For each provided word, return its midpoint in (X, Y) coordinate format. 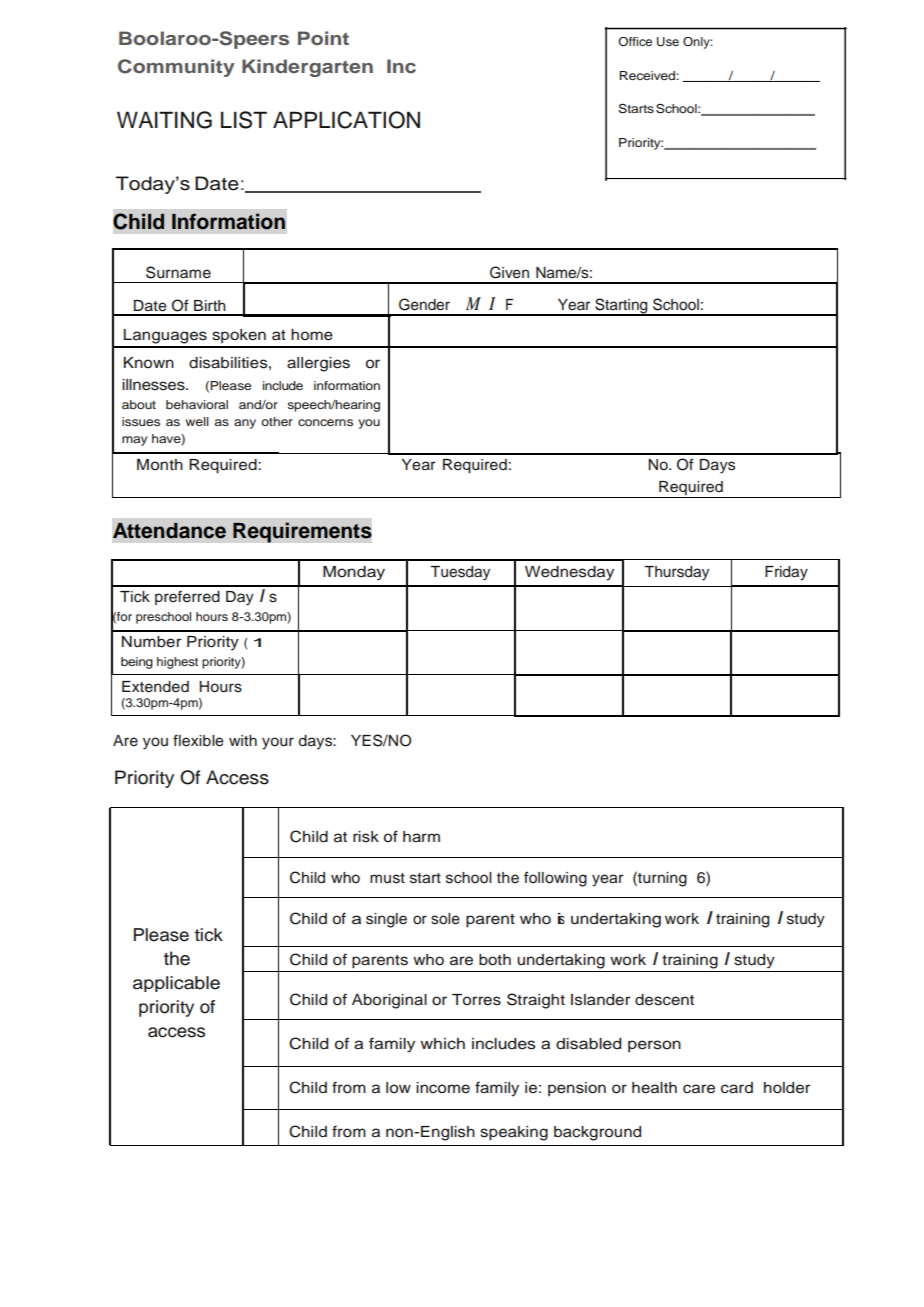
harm (421, 837)
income (443, 1088)
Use (668, 42)
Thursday (676, 573)
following (555, 879)
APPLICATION (346, 120)
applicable (176, 984)
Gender (424, 304)
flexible (198, 740)
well (197, 421)
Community (176, 68)
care (699, 1089)
